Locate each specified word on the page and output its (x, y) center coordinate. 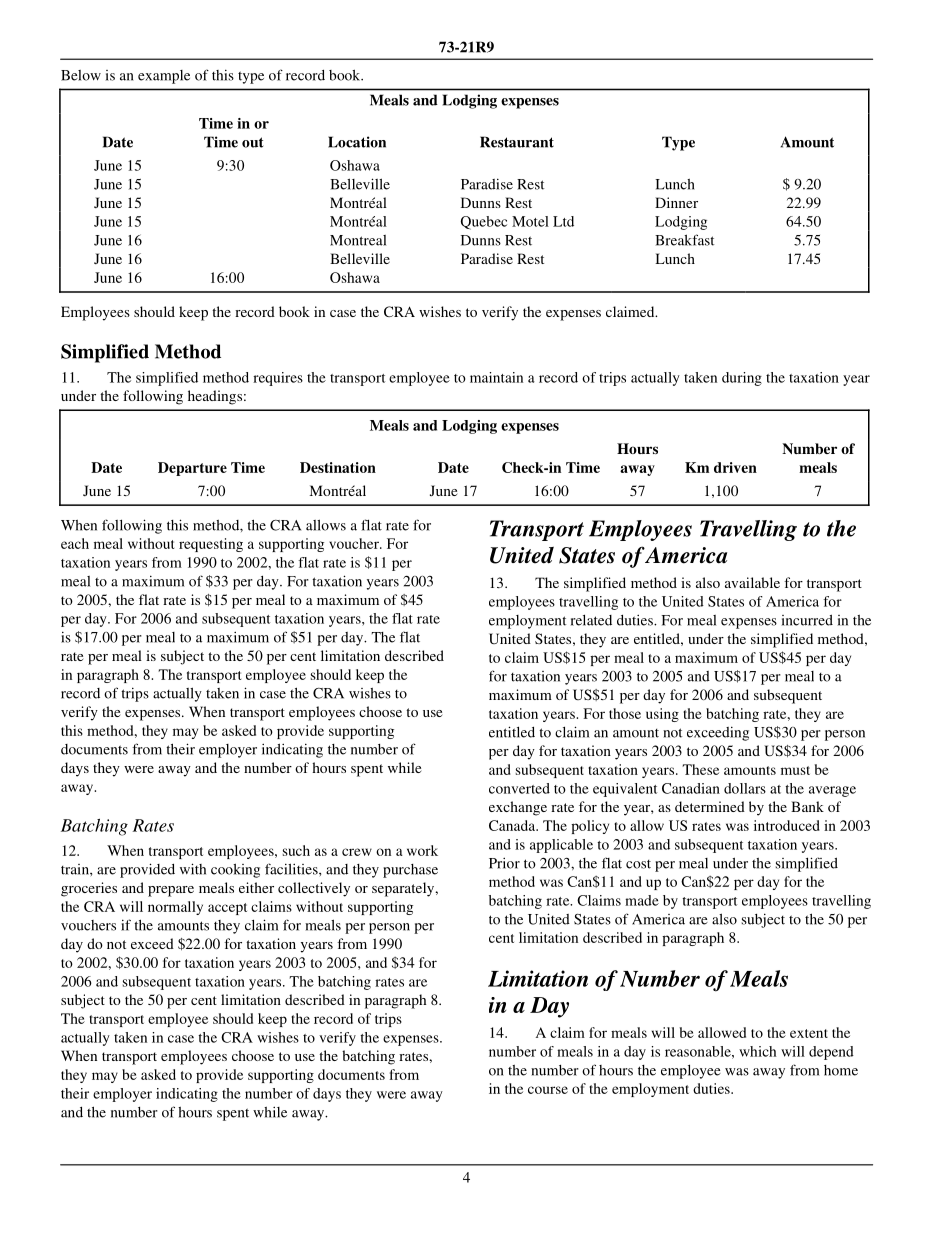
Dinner (676, 202)
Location (357, 142)
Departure (192, 469)
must (795, 770)
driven (735, 467)
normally (175, 908)
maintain (496, 377)
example (164, 77)
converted (519, 788)
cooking (235, 870)
